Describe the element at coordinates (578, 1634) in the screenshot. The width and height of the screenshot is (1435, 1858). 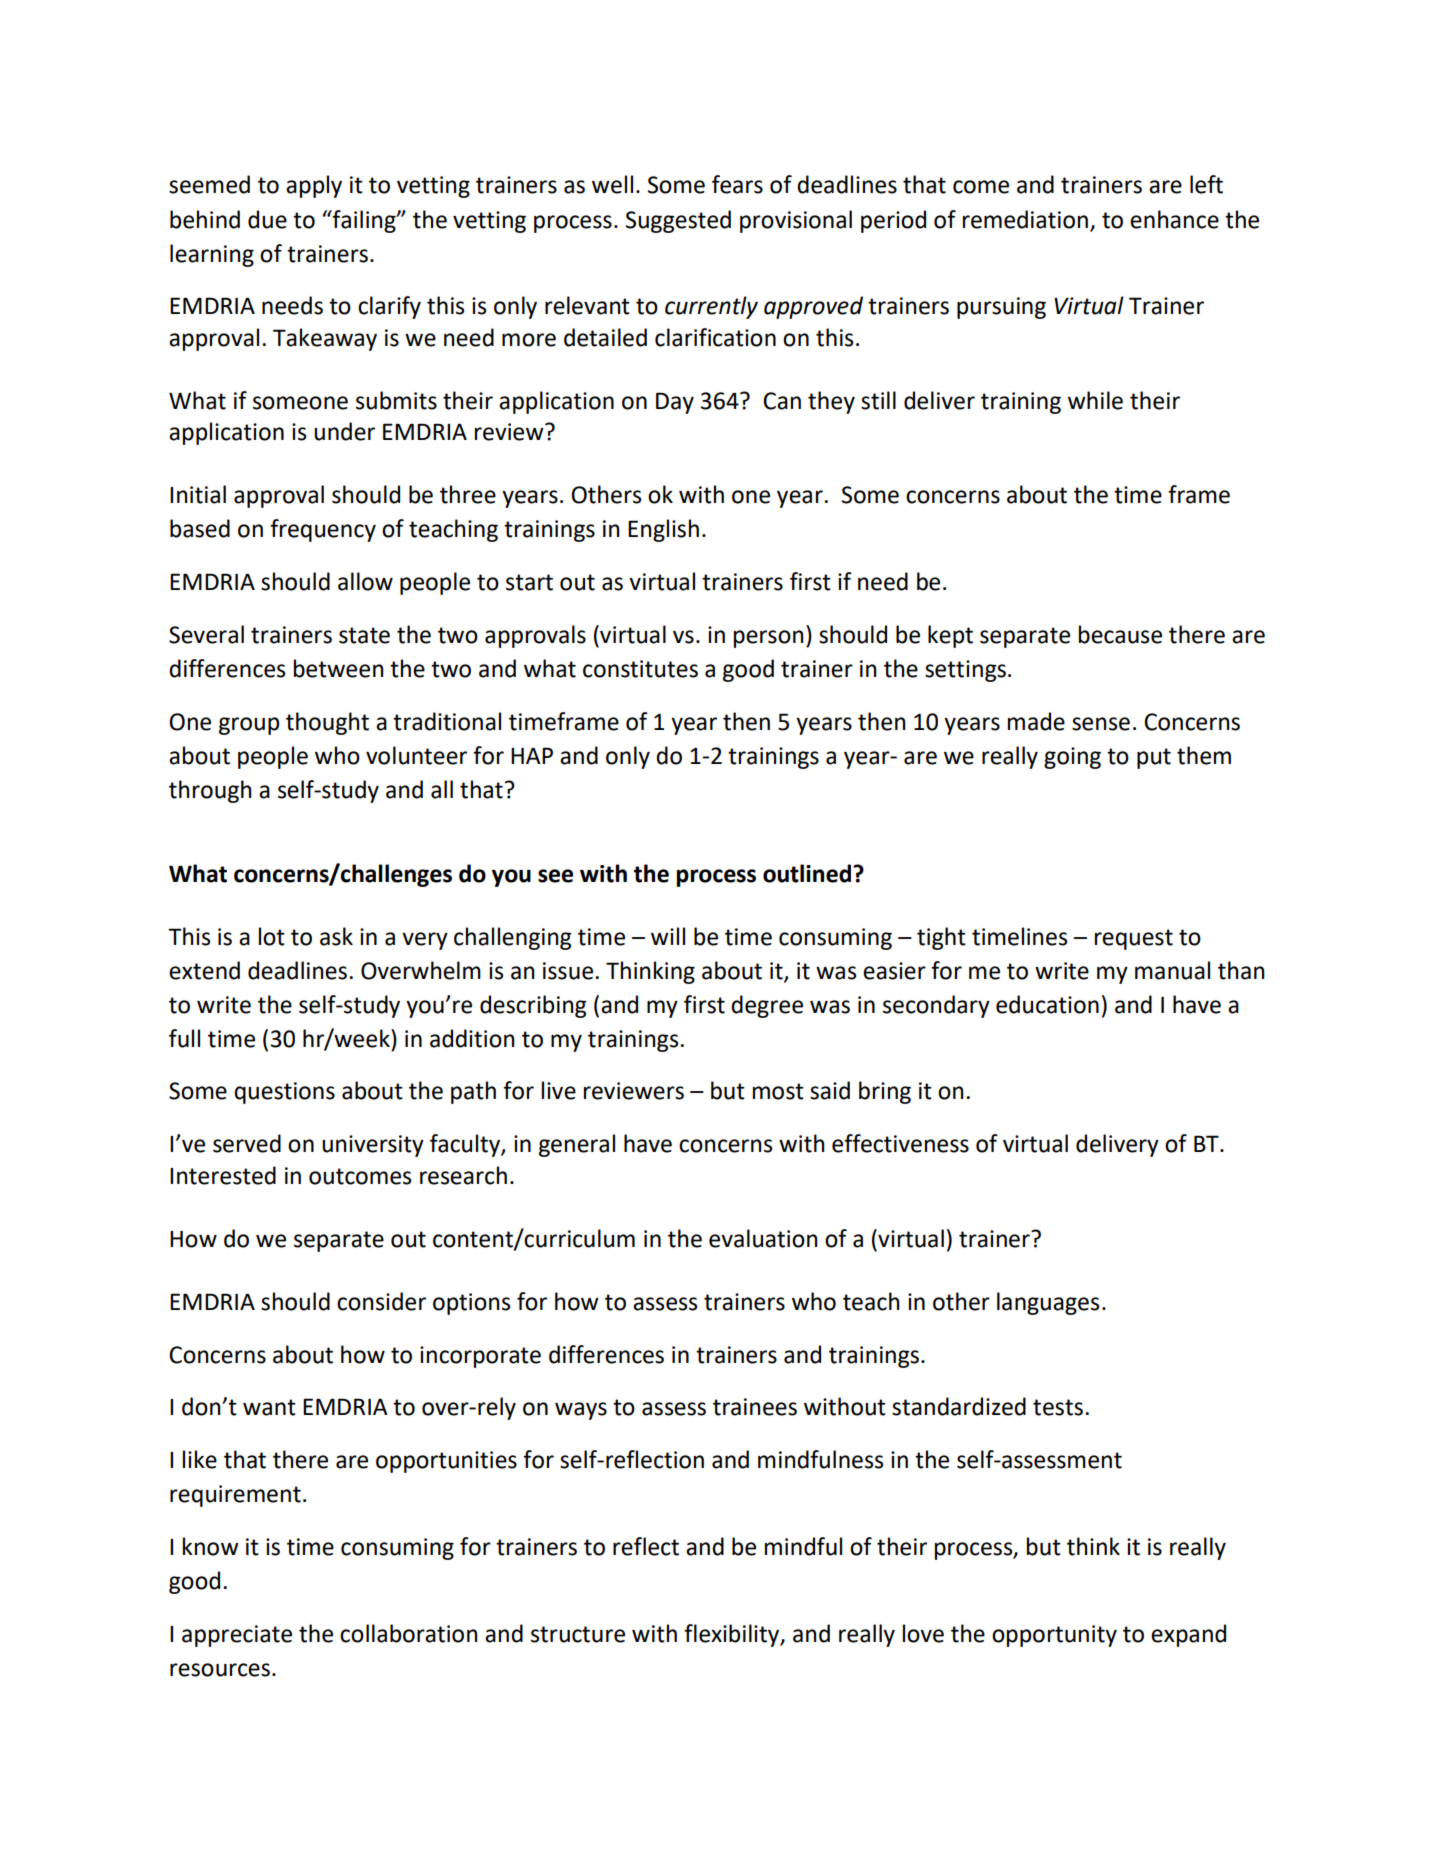
I see `structure` at that location.
